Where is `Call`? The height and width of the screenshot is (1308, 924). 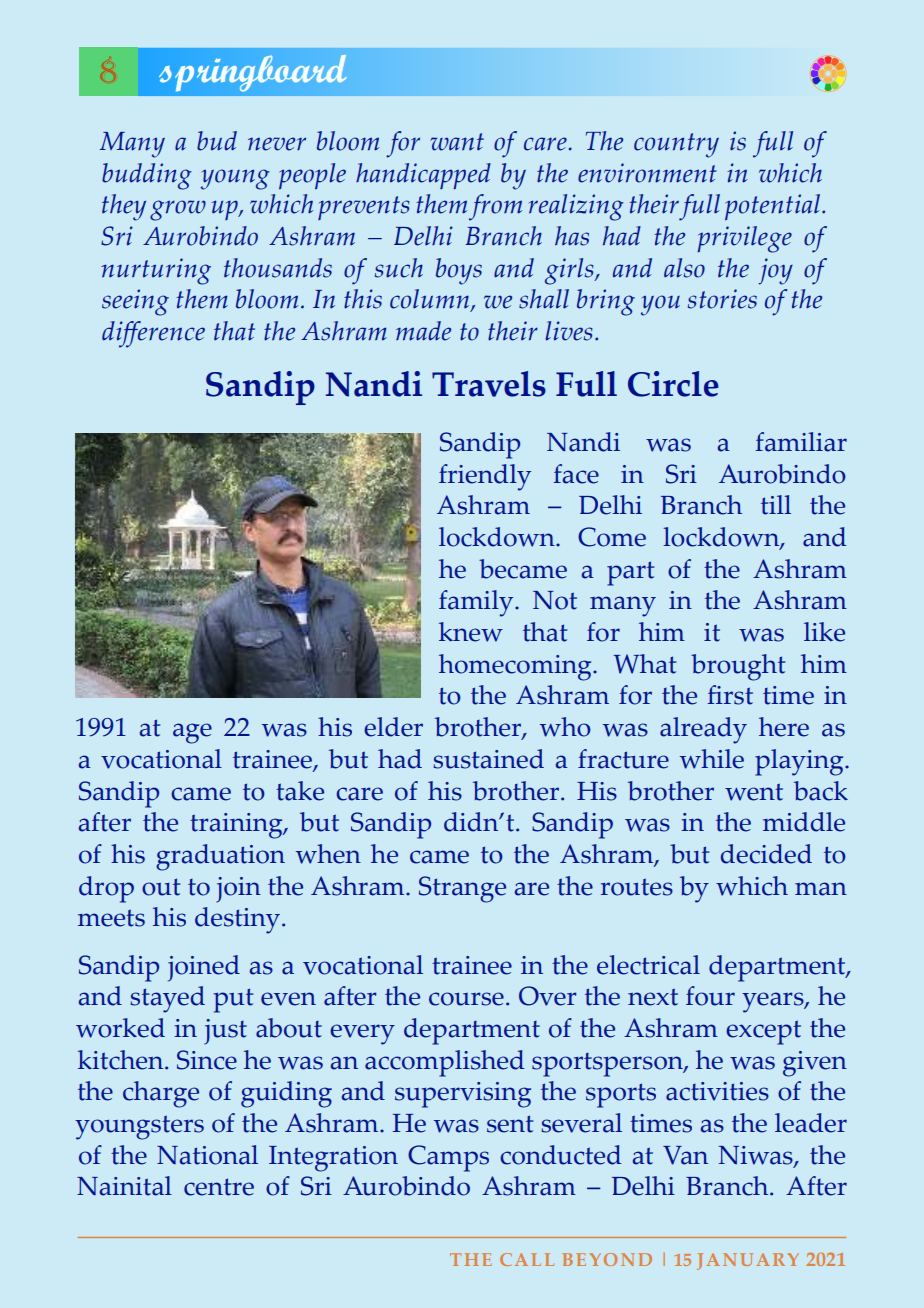 Call is located at coordinates (527, 1259).
